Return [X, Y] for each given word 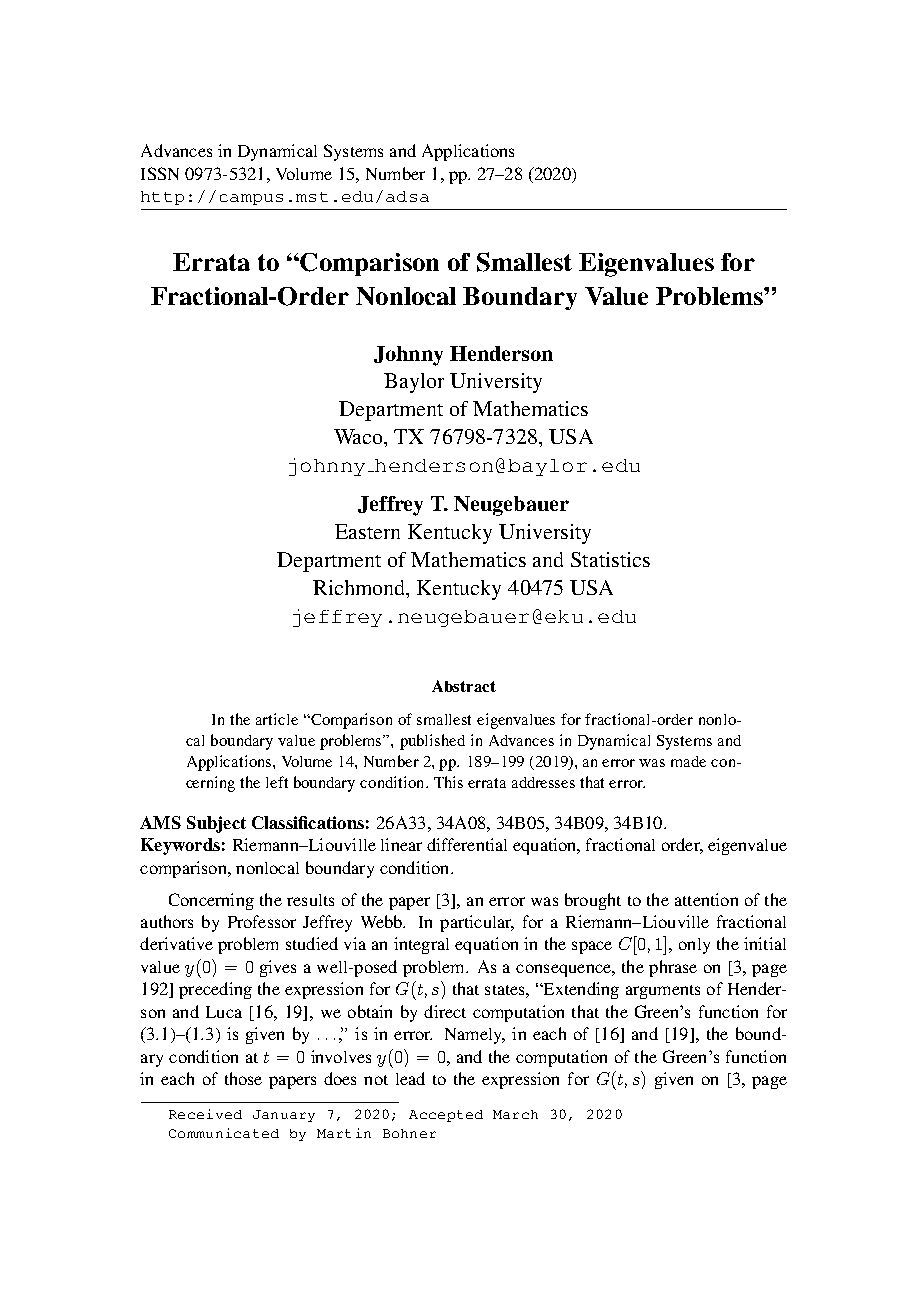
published [432, 742]
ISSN [160, 173]
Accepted [446, 1116]
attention [706, 899]
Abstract [464, 686]
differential [467, 844]
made [688, 761]
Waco [360, 438]
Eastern [367, 531]
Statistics [610, 559]
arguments [663, 992]
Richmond [360, 587]
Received [205, 1114]
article [277, 719]
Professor [262, 921]
